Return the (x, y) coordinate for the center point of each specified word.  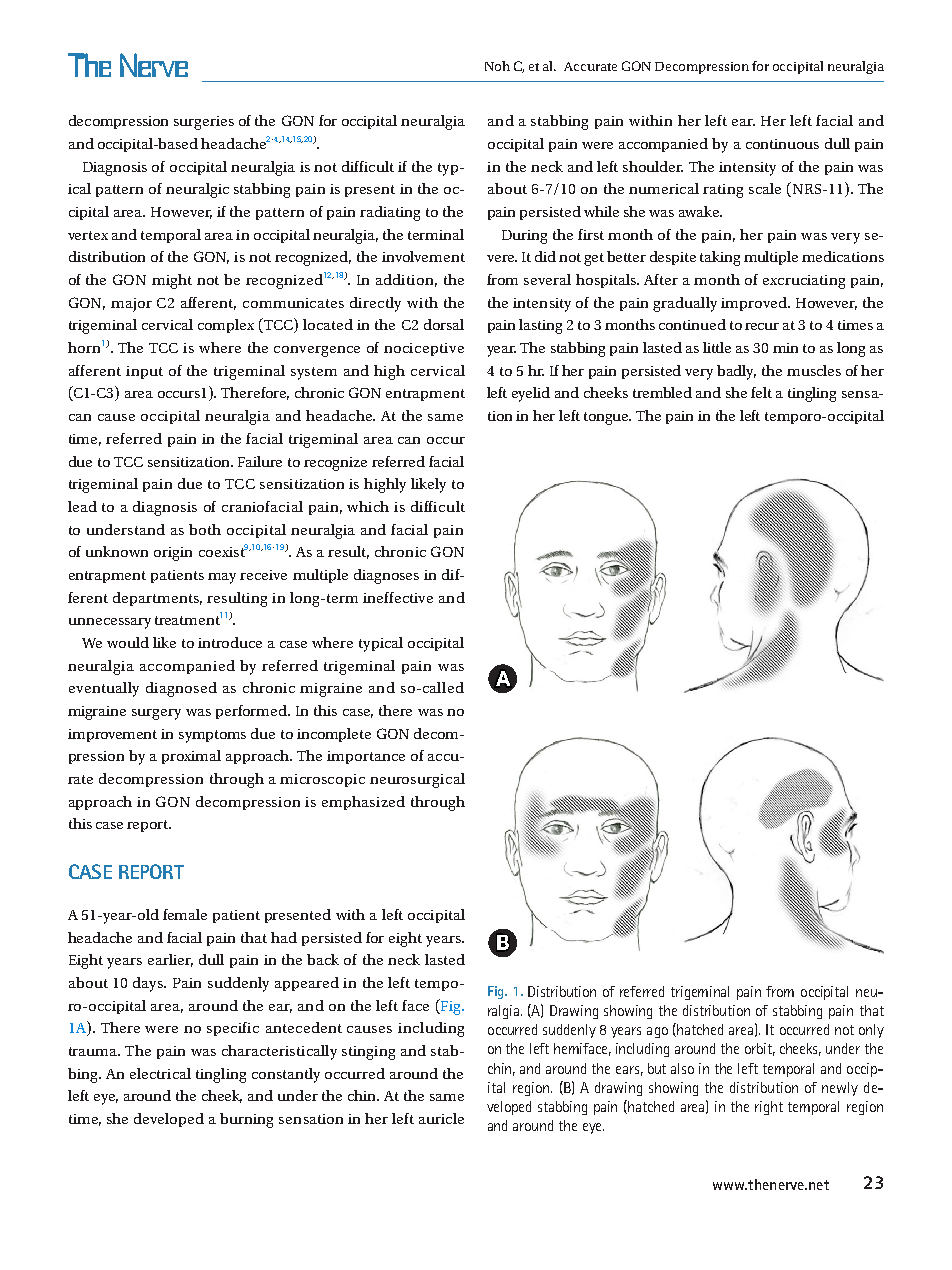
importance (366, 757)
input (144, 372)
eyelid (531, 394)
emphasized (363, 803)
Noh (497, 66)
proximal (191, 757)
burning (246, 1120)
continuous (782, 144)
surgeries (204, 123)
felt (761, 392)
